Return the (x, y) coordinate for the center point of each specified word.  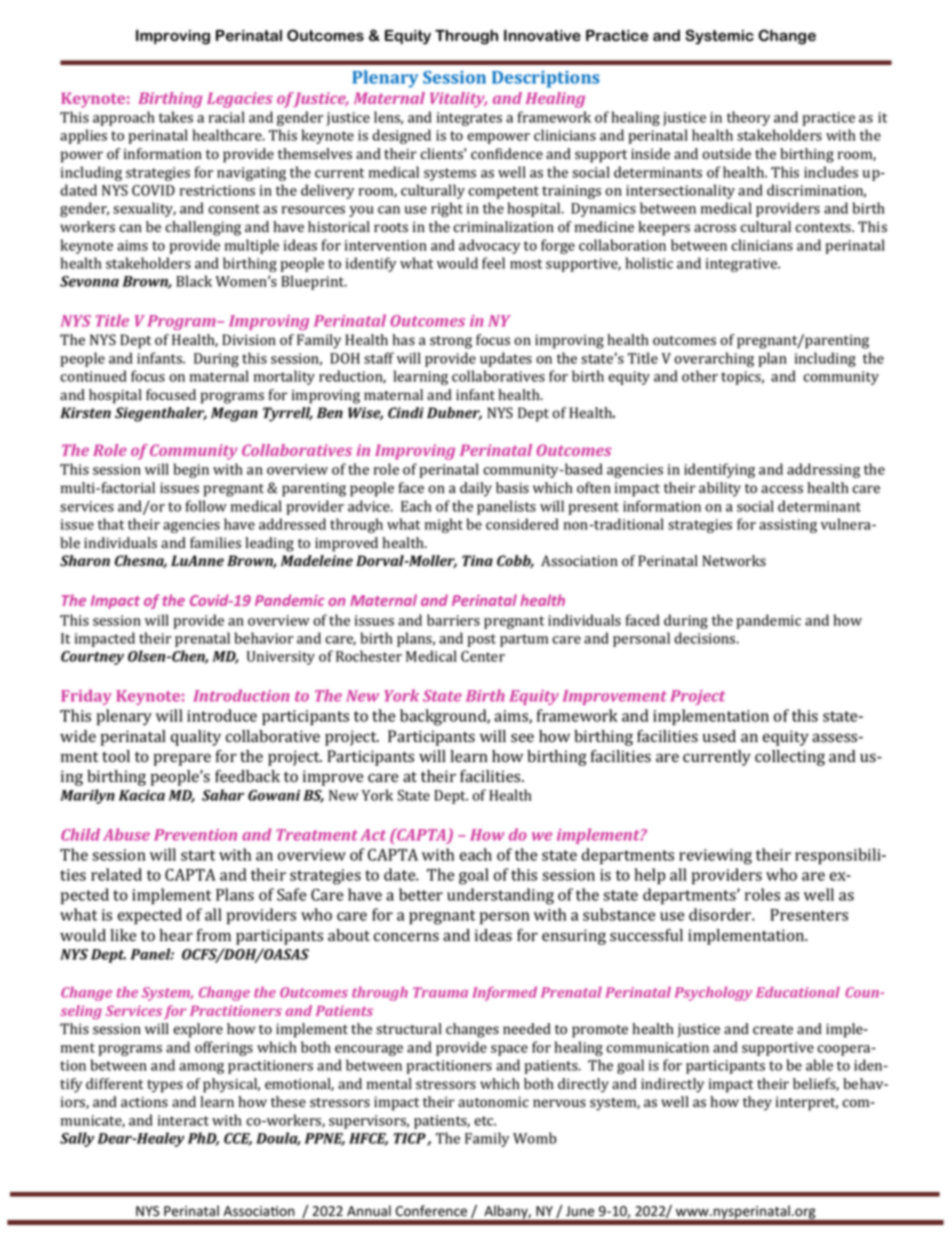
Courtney (92, 658)
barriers (453, 620)
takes (176, 117)
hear (176, 935)
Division (249, 340)
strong (451, 342)
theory (748, 118)
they (757, 1103)
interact (183, 1120)
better (421, 894)
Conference (431, 1210)
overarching (714, 359)
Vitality (458, 100)
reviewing (715, 857)
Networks (734, 561)
